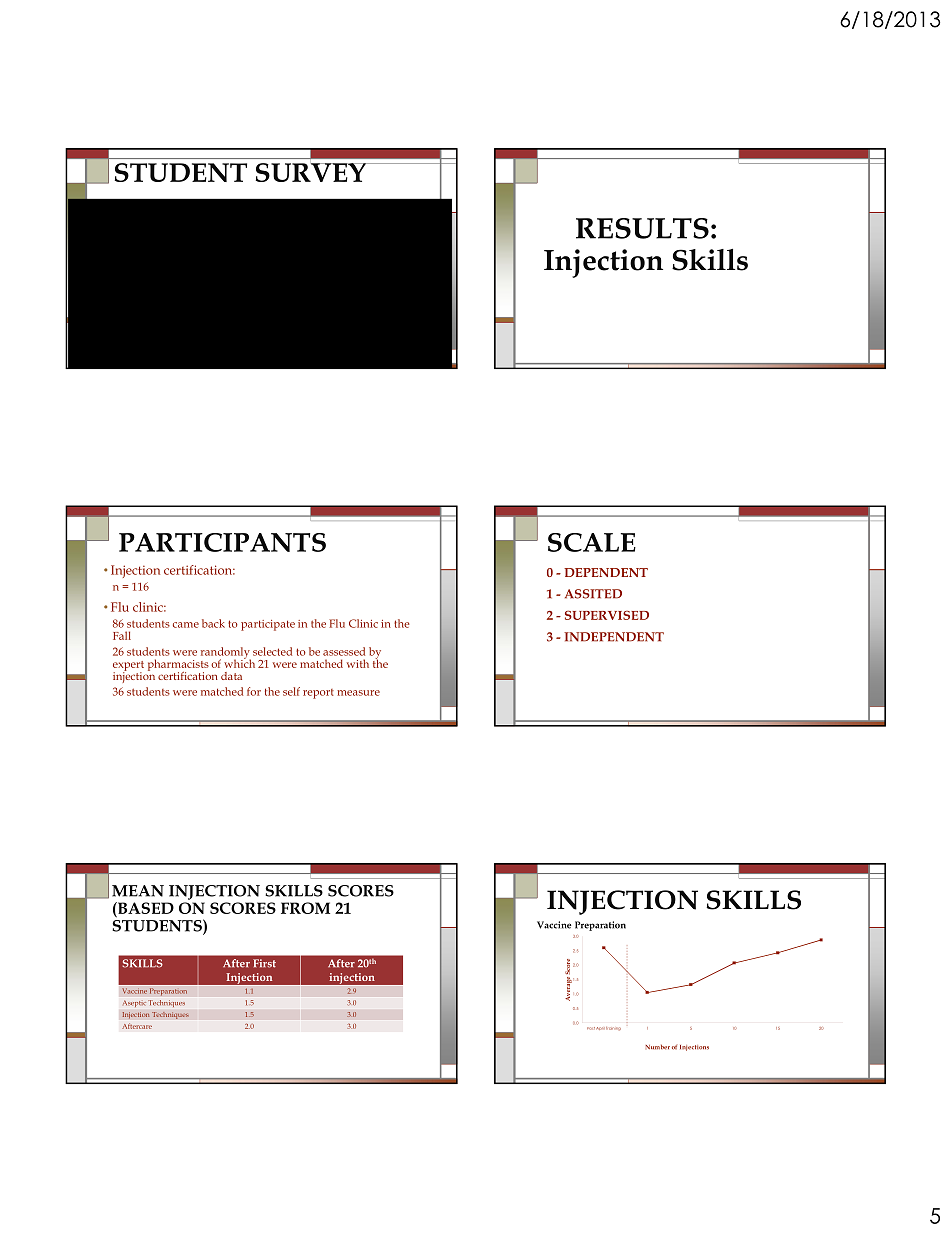 Image resolution: width=952 pixels, height=1233 pixels. I want to click on SUPERVISED, so click(607, 615).
